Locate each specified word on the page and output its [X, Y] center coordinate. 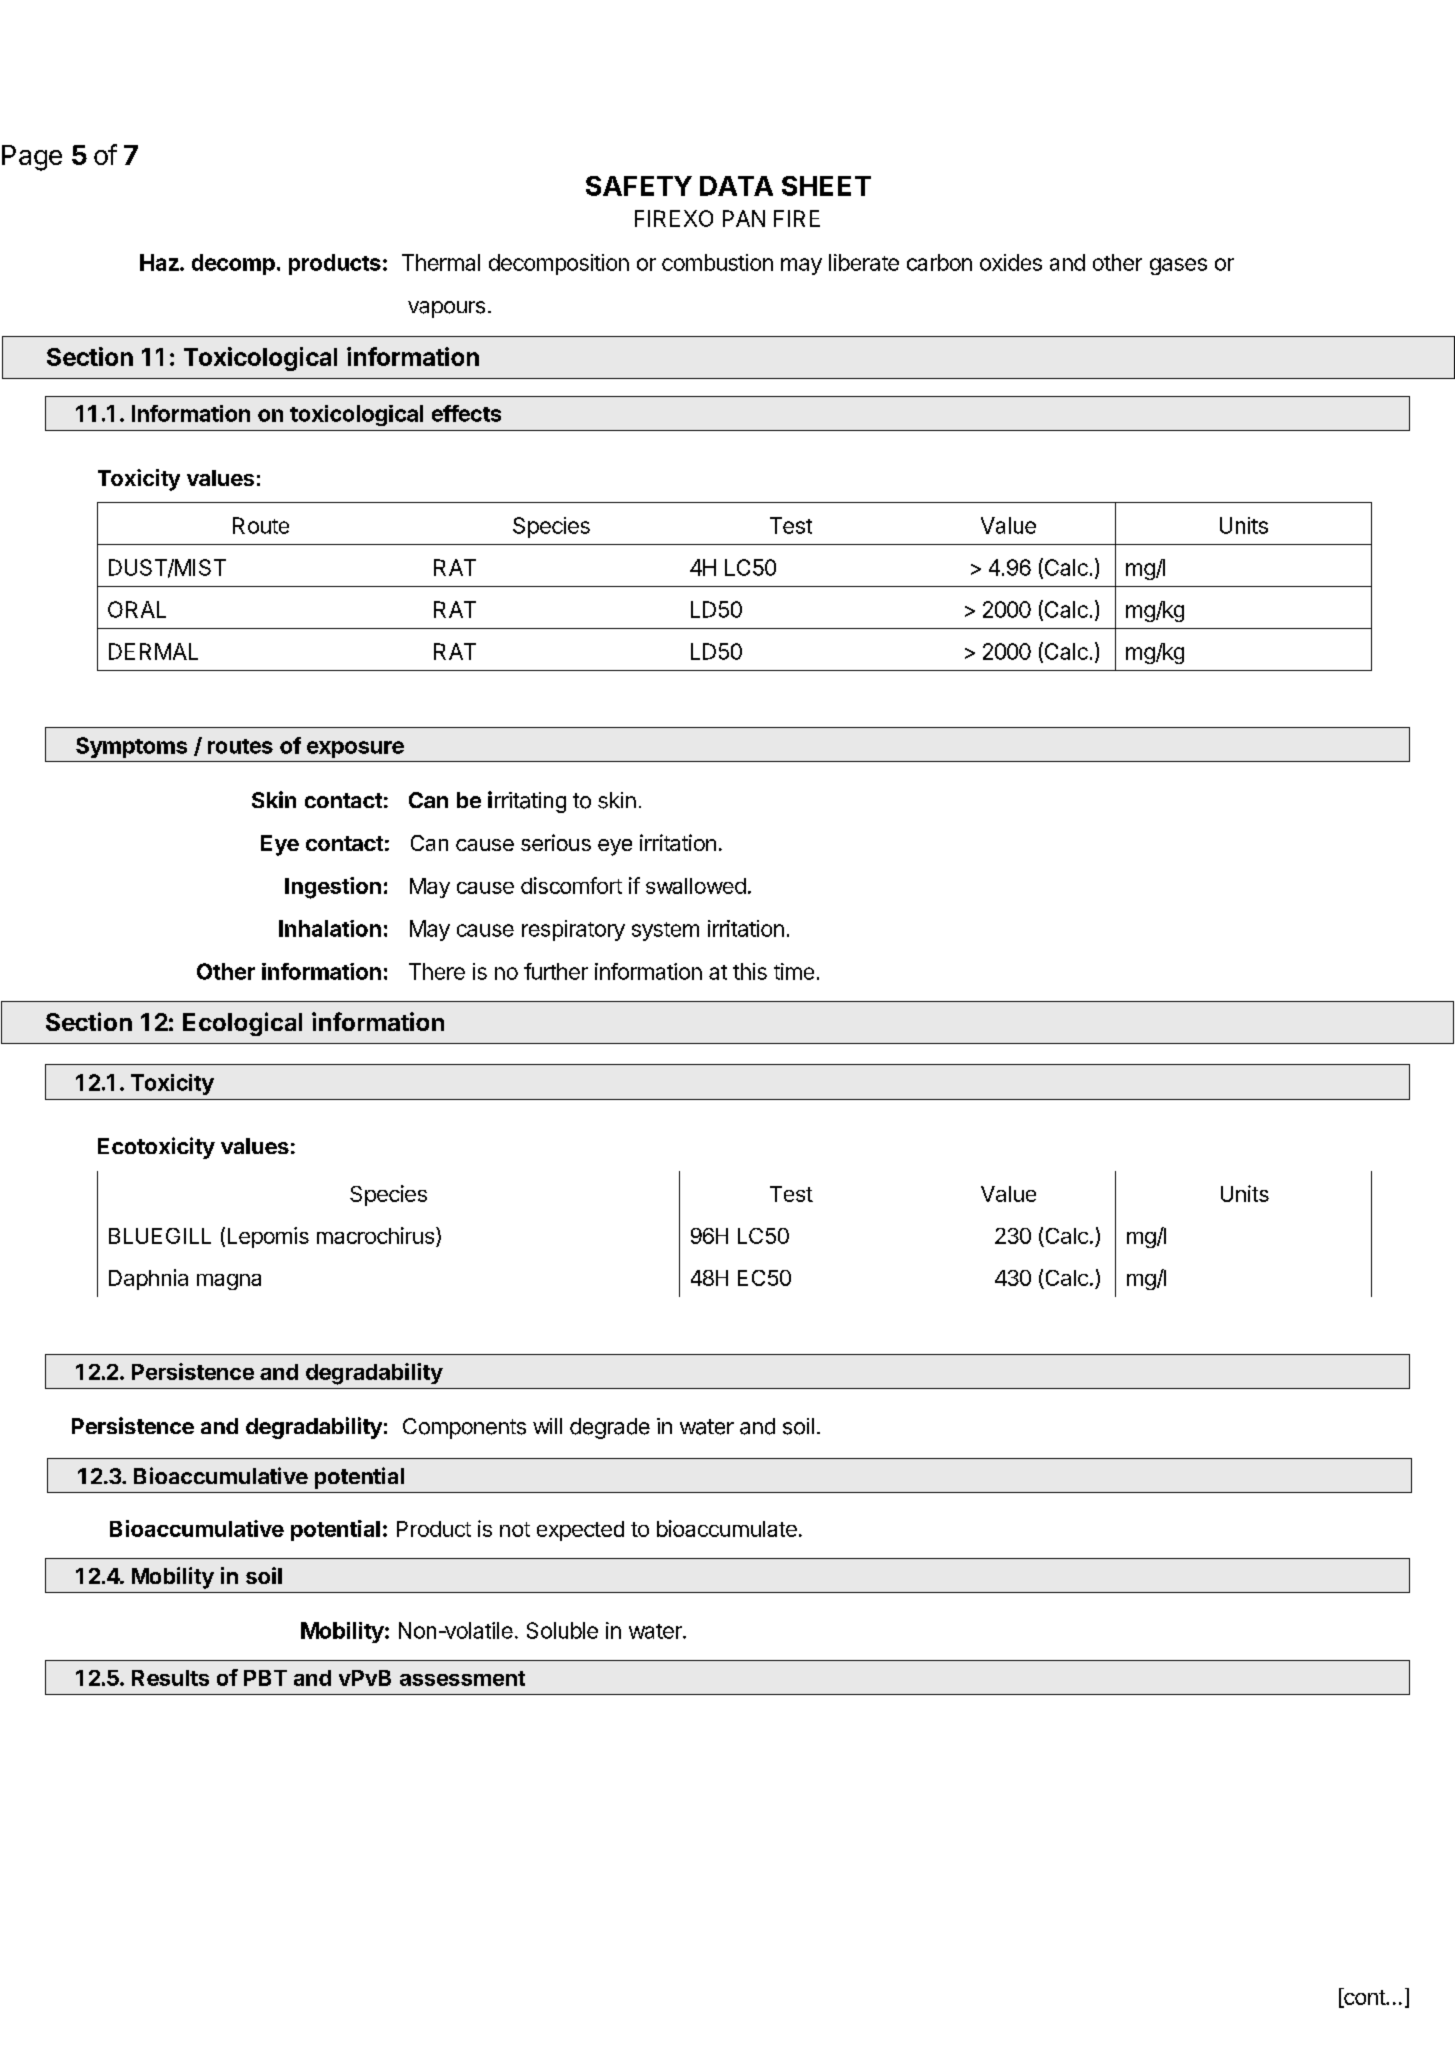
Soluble [562, 1630]
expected [580, 1531]
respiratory [573, 930]
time [794, 971]
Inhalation [330, 928]
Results [170, 1678]
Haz [159, 262]
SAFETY [639, 186]
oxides [1011, 262]
